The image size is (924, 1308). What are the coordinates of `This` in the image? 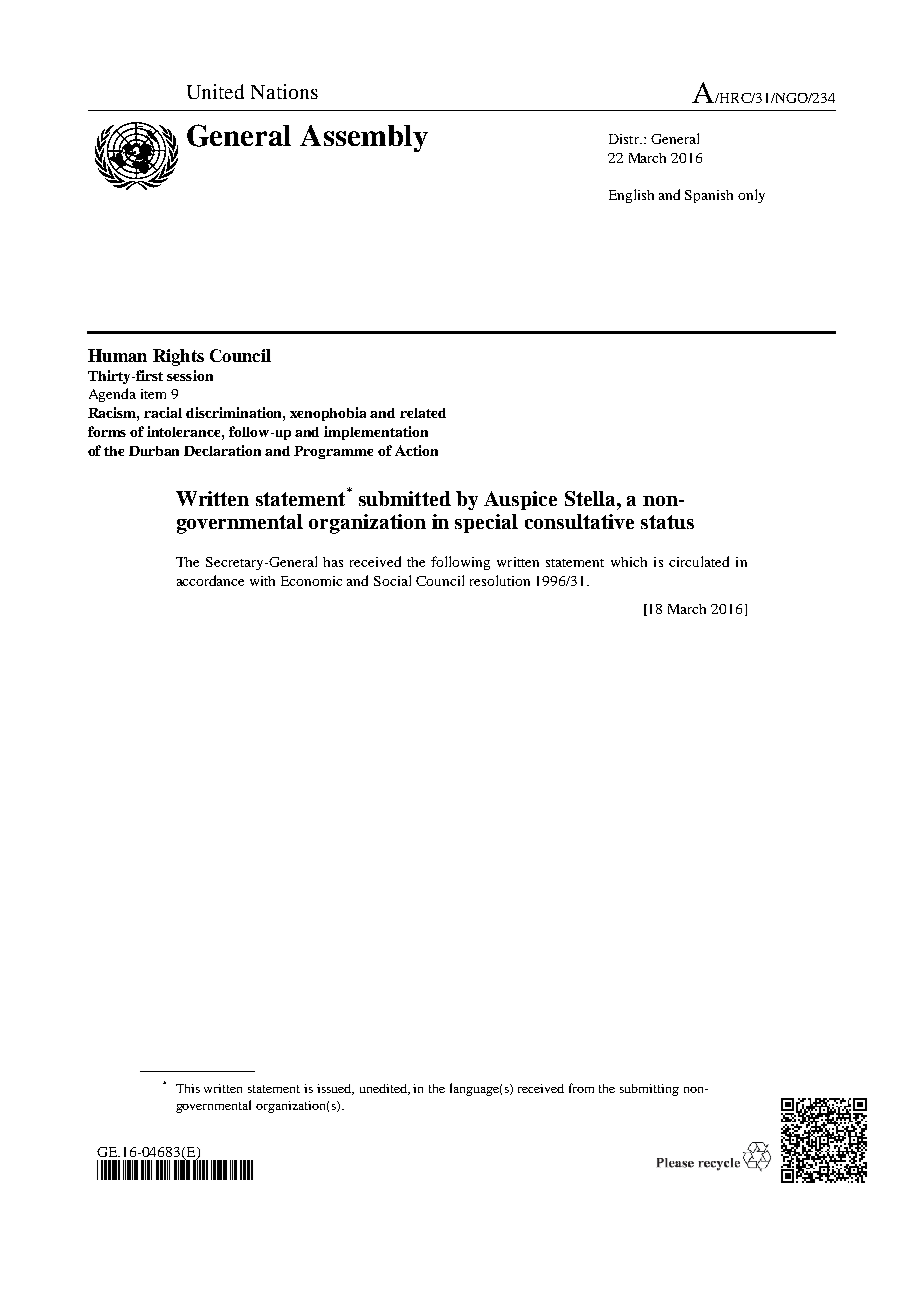 It's located at (188, 1088).
